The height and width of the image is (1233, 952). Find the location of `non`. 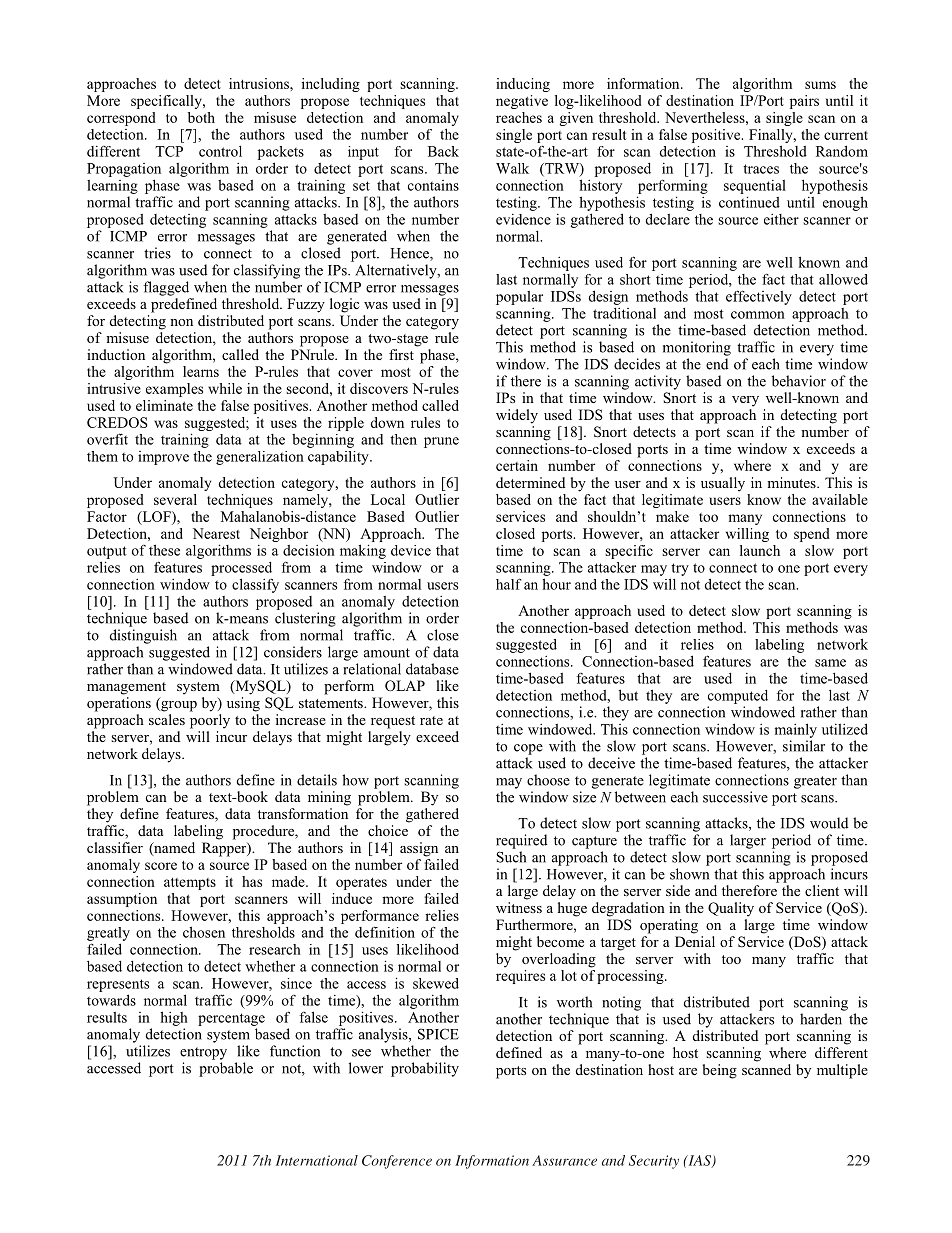

non is located at coordinates (181, 322).
